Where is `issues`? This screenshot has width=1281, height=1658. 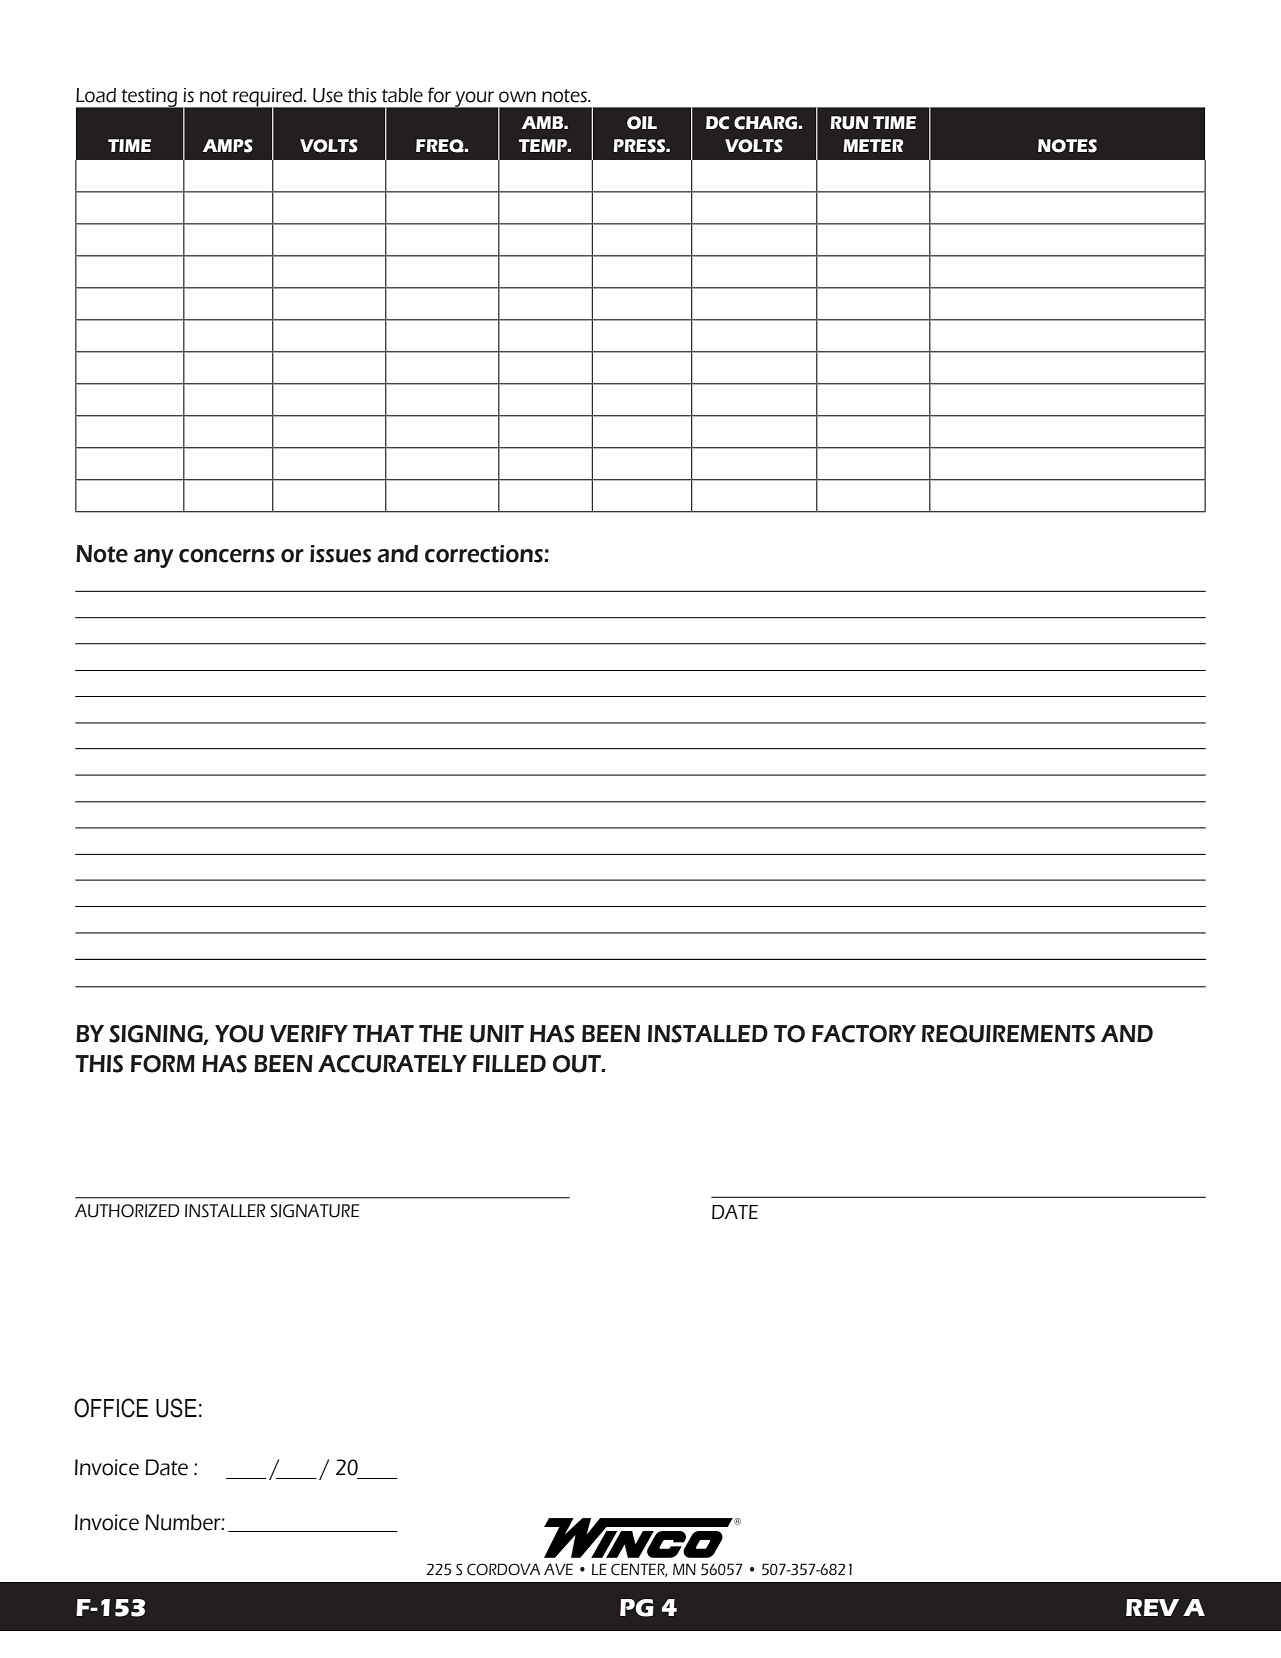
issues is located at coordinates (340, 554).
